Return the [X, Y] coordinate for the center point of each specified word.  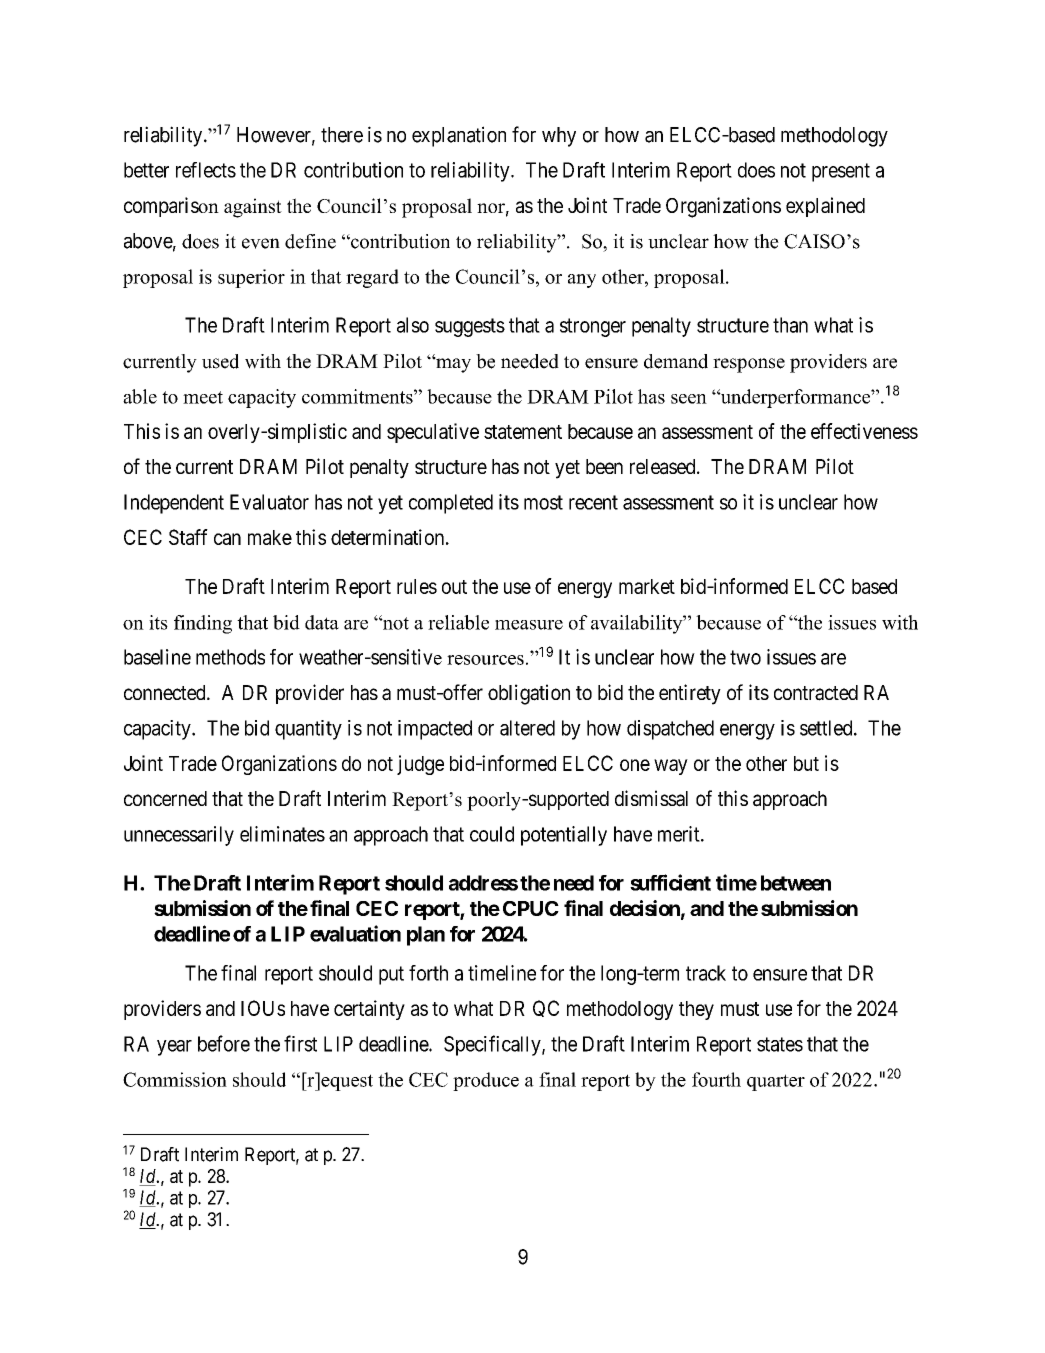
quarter [776, 1082]
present [841, 172]
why [559, 137]
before [224, 1043]
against [253, 208]
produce [486, 1081]
